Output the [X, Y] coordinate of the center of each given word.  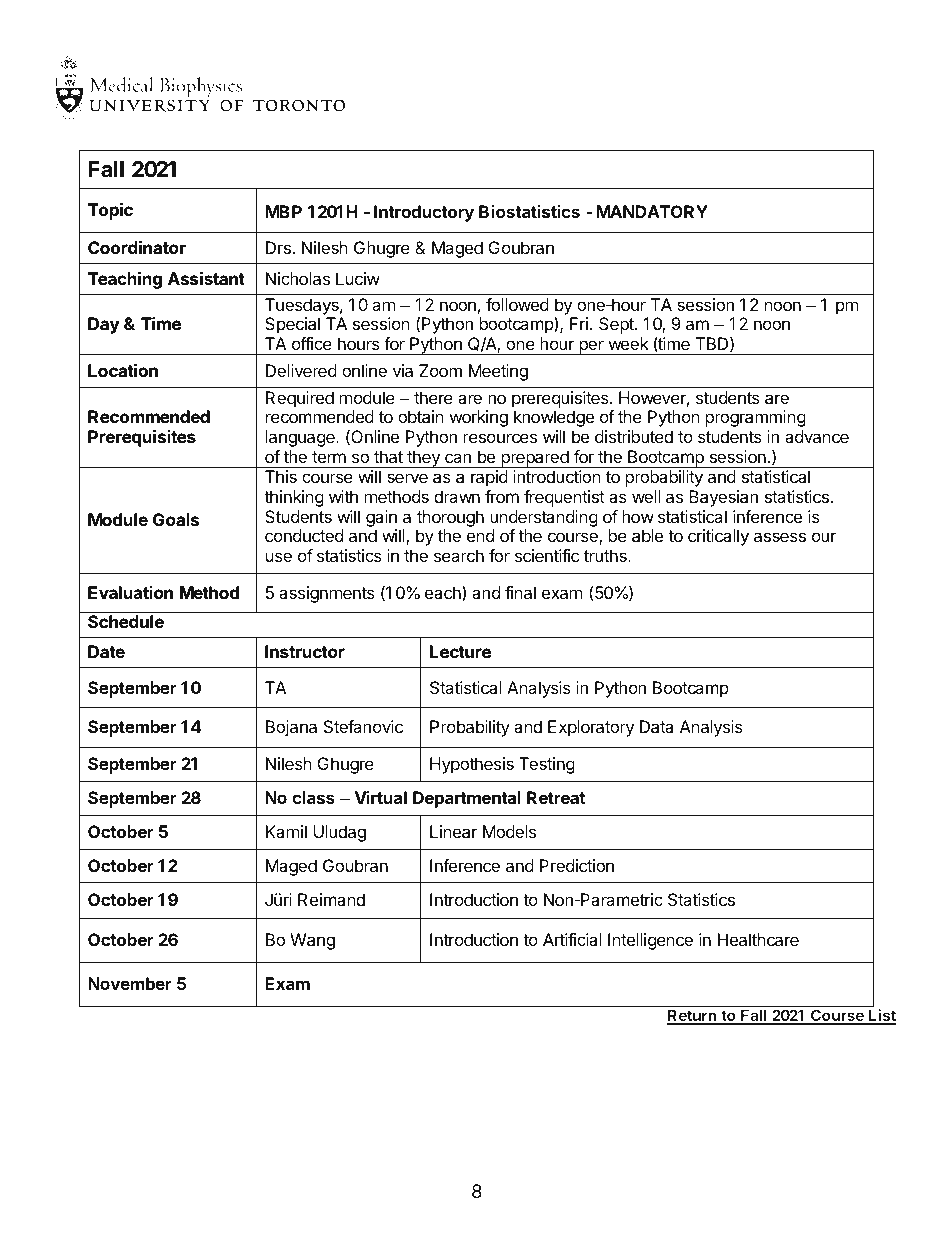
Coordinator [137, 247]
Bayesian [723, 498]
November [130, 983]
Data [656, 726]
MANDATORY [652, 211]
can [458, 458]
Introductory [424, 213]
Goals [176, 519]
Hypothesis [472, 765]
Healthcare [758, 939]
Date [106, 651]
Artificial [572, 939]
